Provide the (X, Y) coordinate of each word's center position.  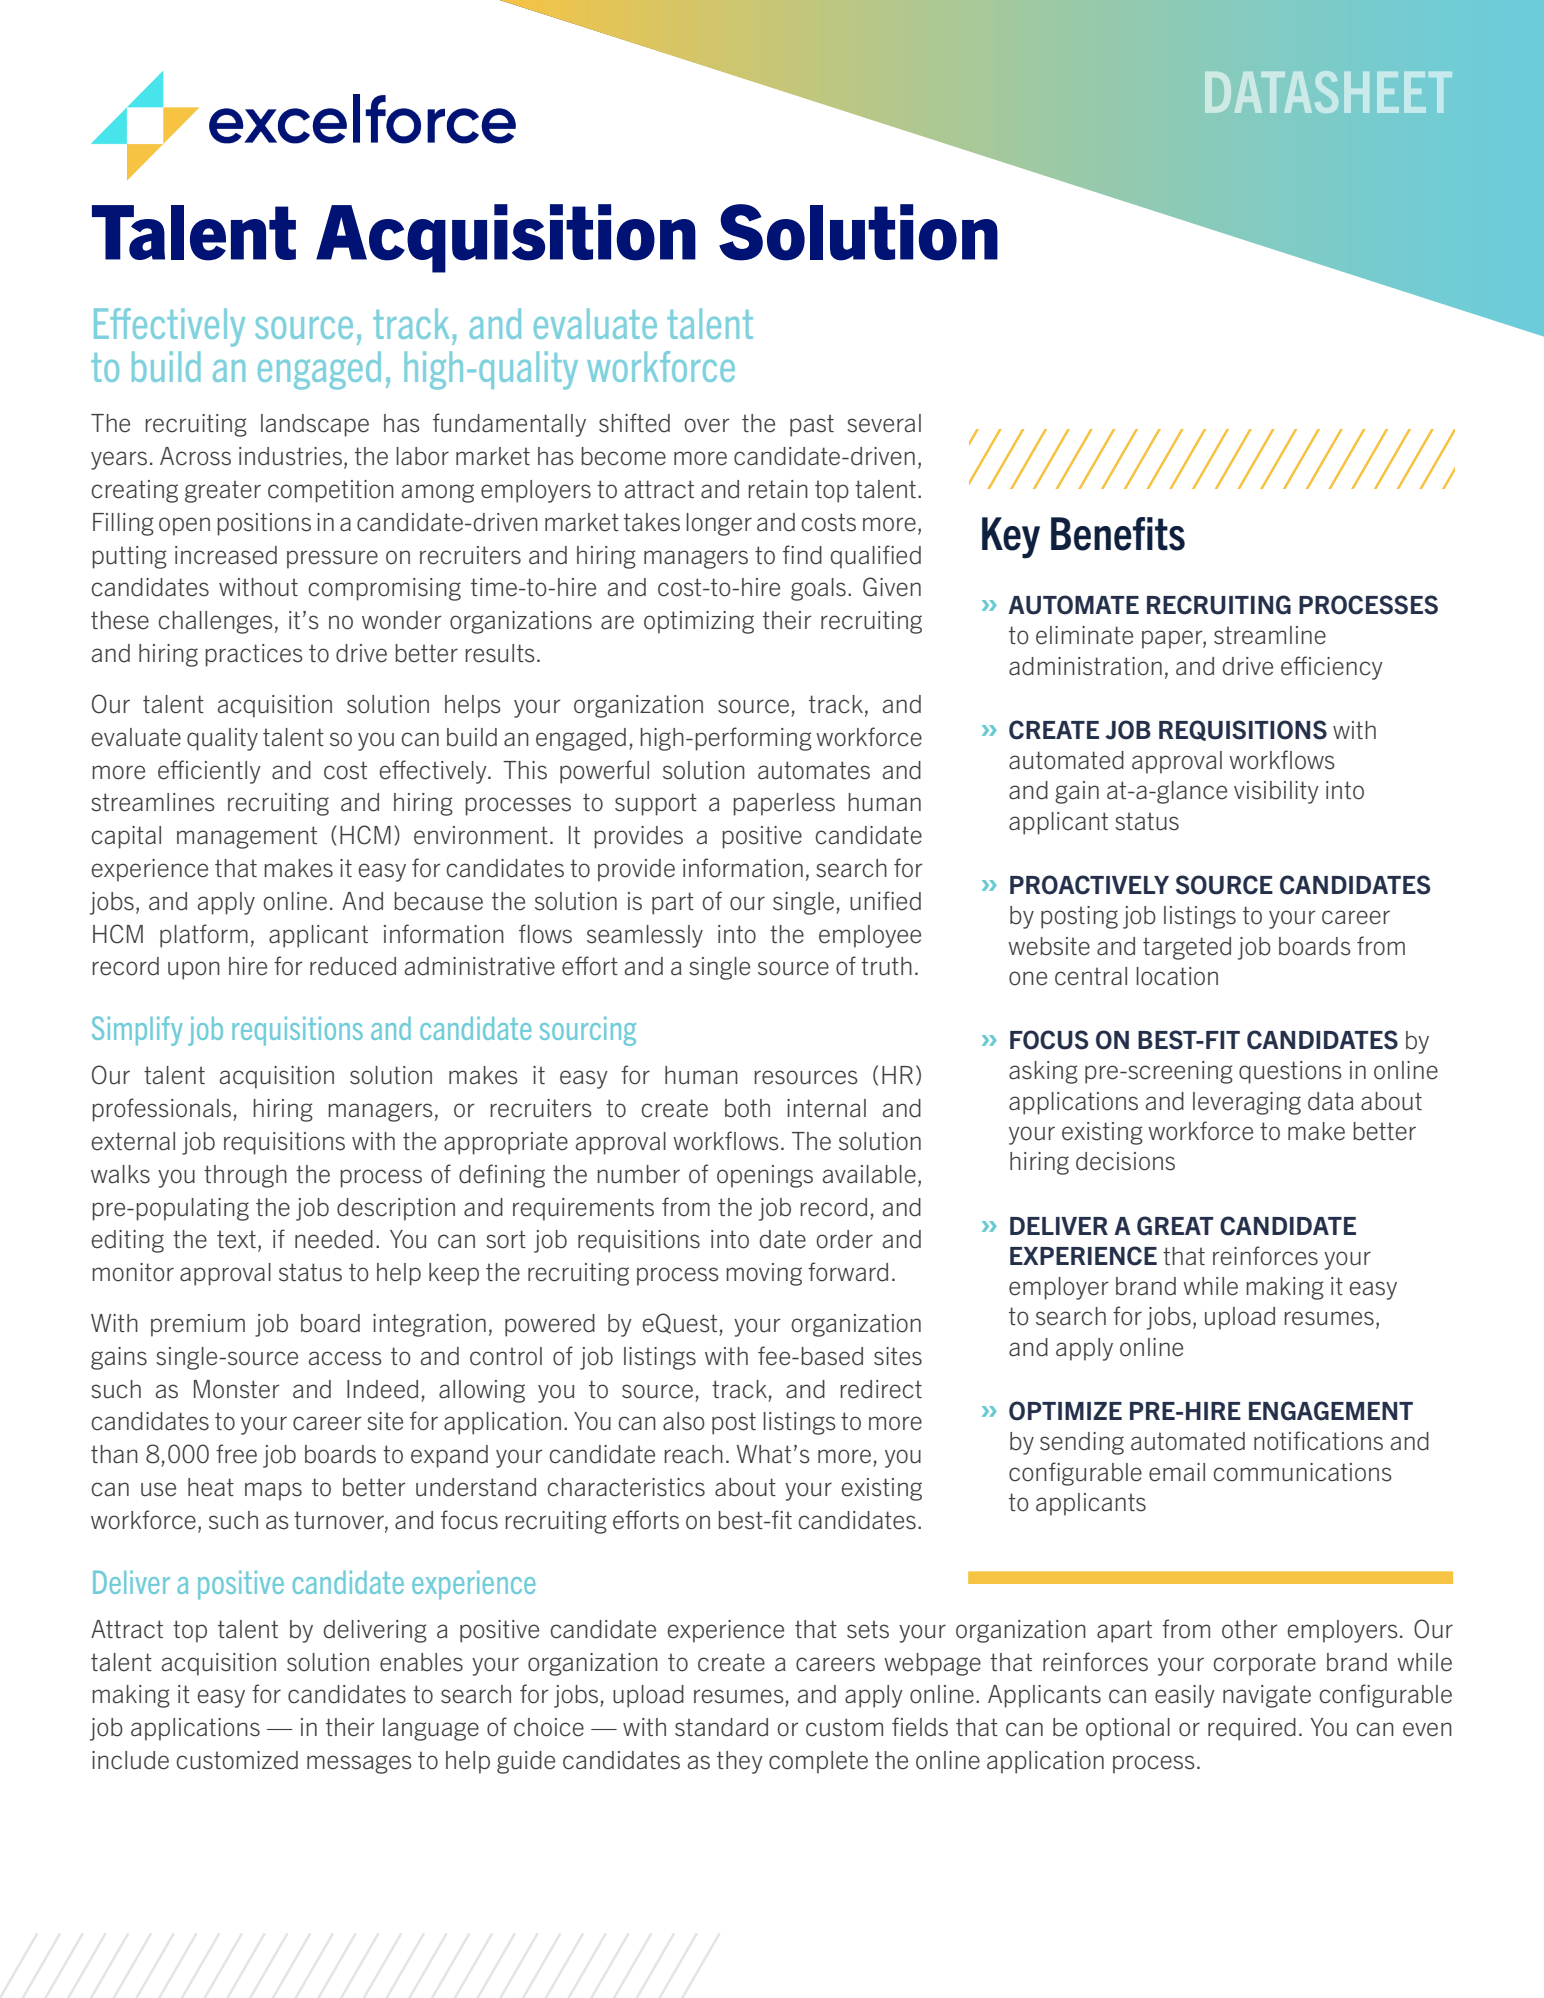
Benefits (1118, 534)
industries (290, 456)
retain (778, 489)
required (1252, 1729)
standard (721, 1727)
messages (359, 1764)
